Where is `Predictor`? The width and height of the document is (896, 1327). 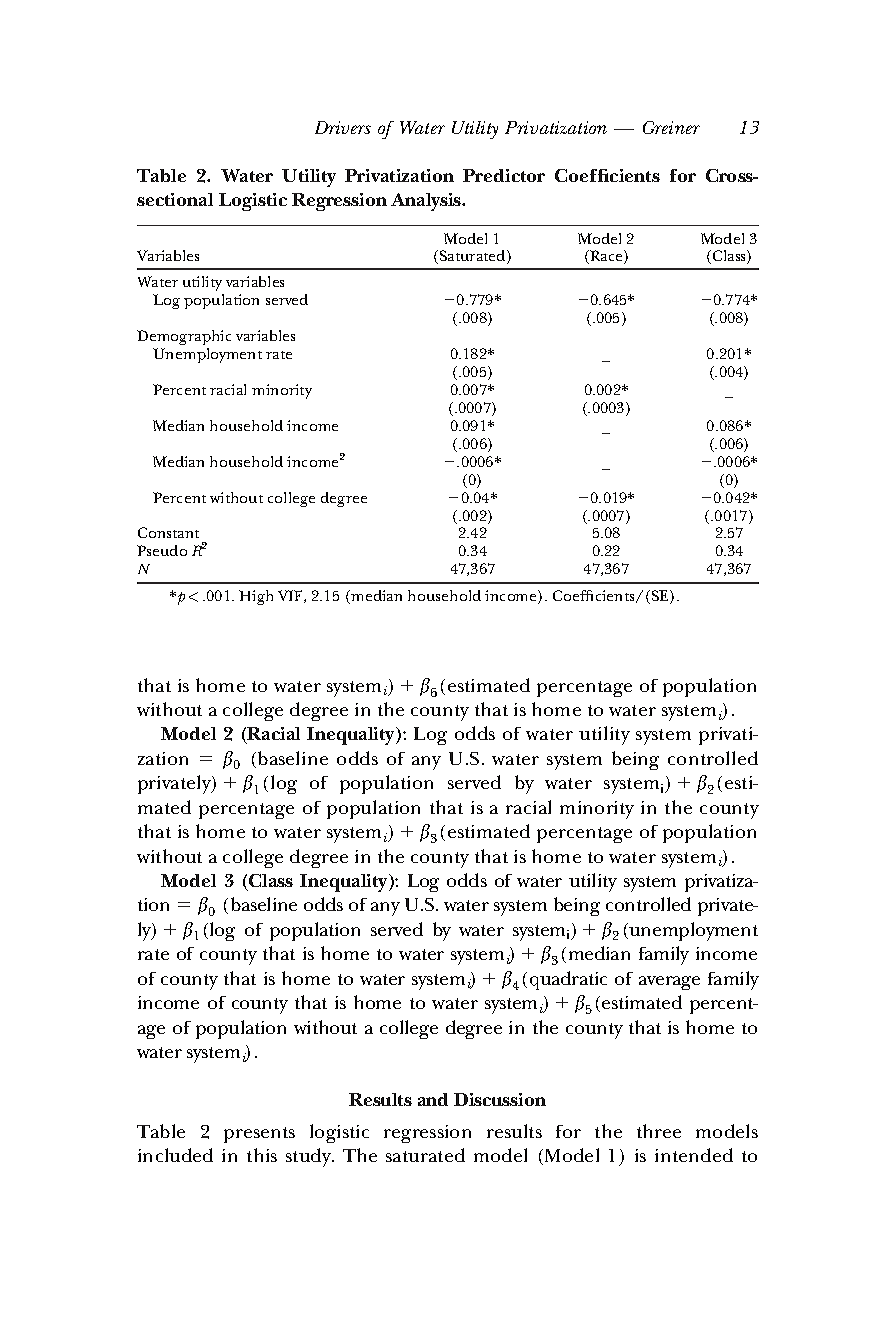 Predictor is located at coordinates (504, 175).
